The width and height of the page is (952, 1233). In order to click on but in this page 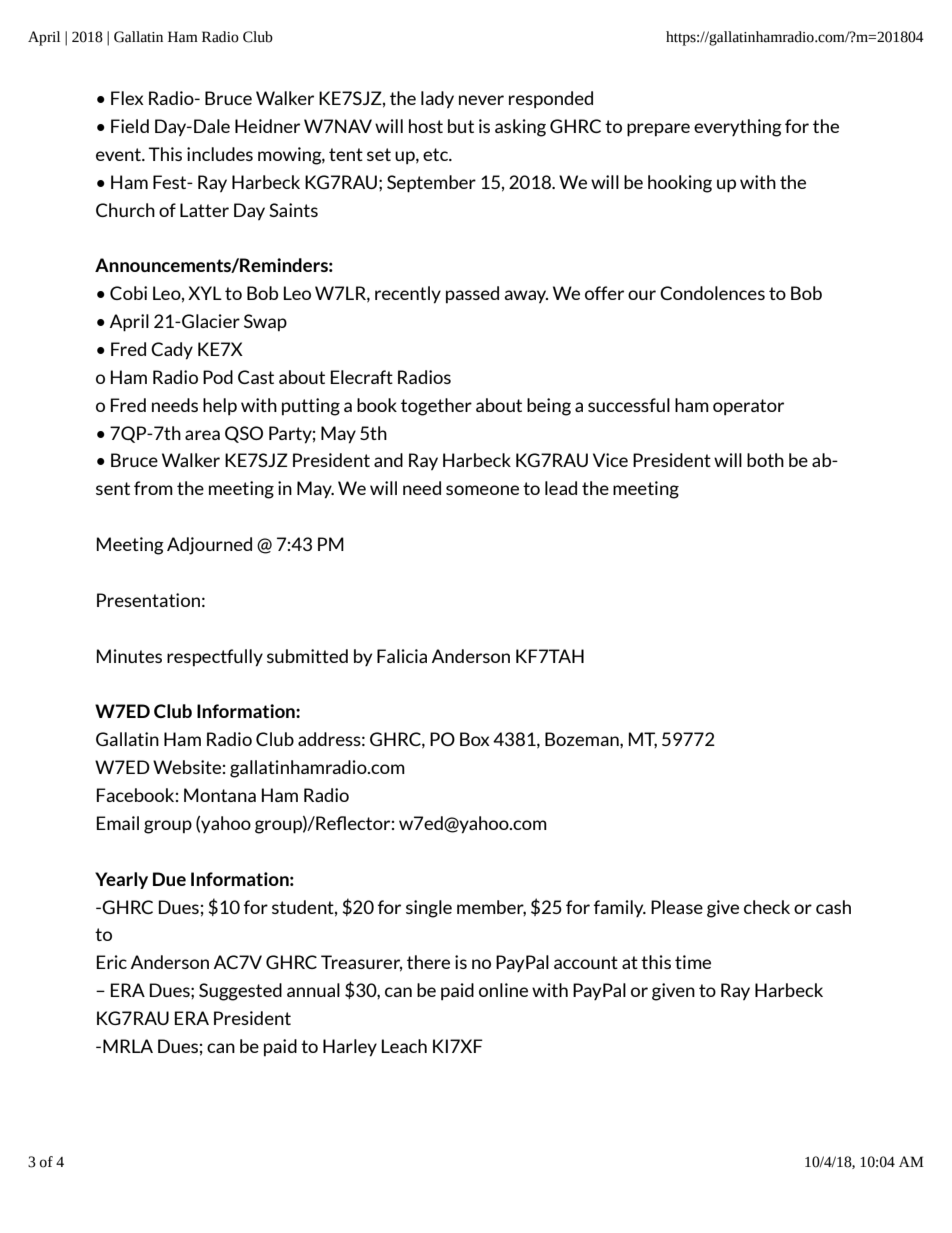, I will do `click(461, 126)`.
